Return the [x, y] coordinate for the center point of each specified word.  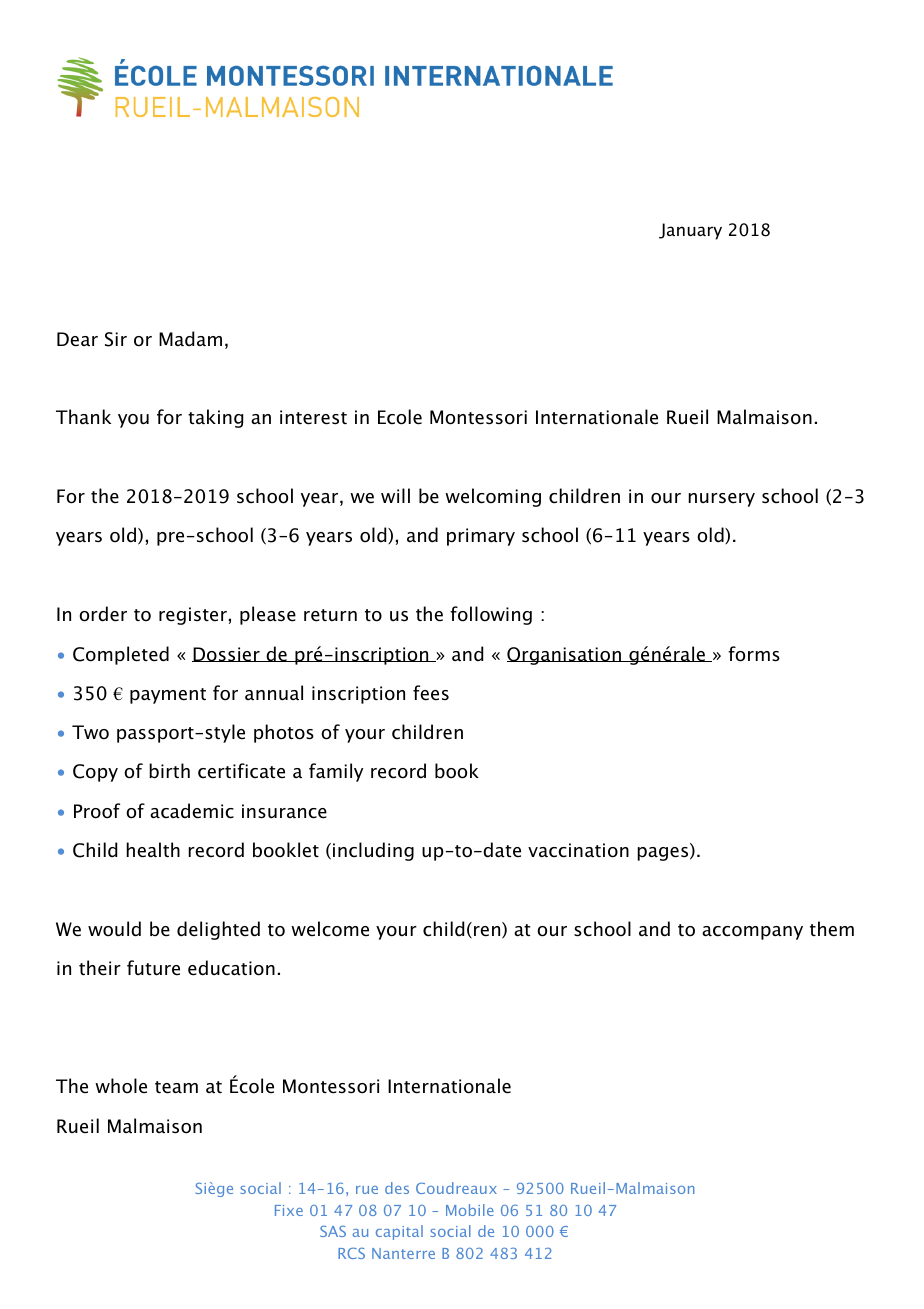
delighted [218, 930]
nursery [721, 500]
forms [754, 654]
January [690, 231]
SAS [333, 1231]
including [373, 851]
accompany [752, 933]
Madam [190, 339]
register [193, 616]
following [491, 615]
